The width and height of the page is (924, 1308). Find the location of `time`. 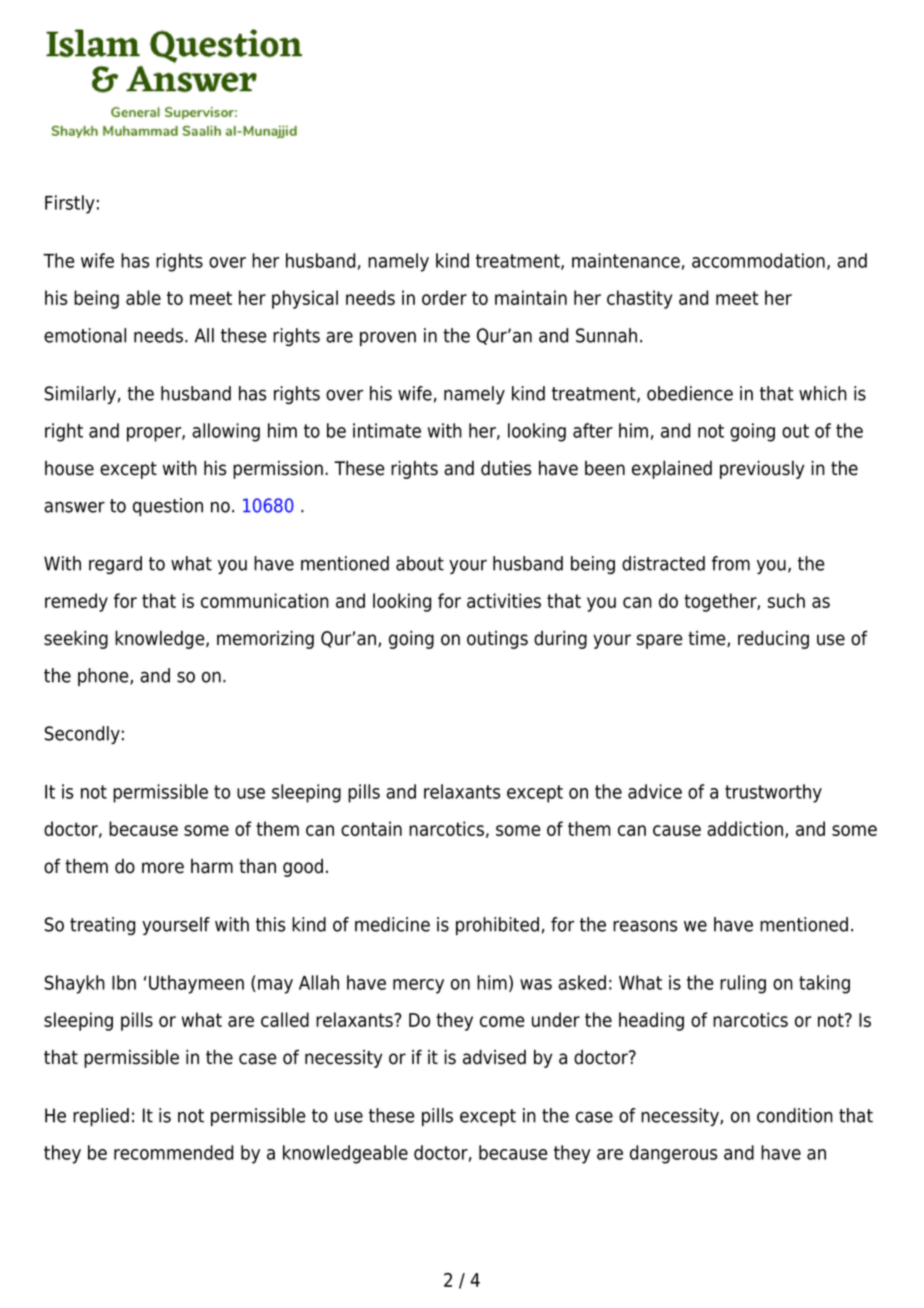

time is located at coordinates (708, 639).
